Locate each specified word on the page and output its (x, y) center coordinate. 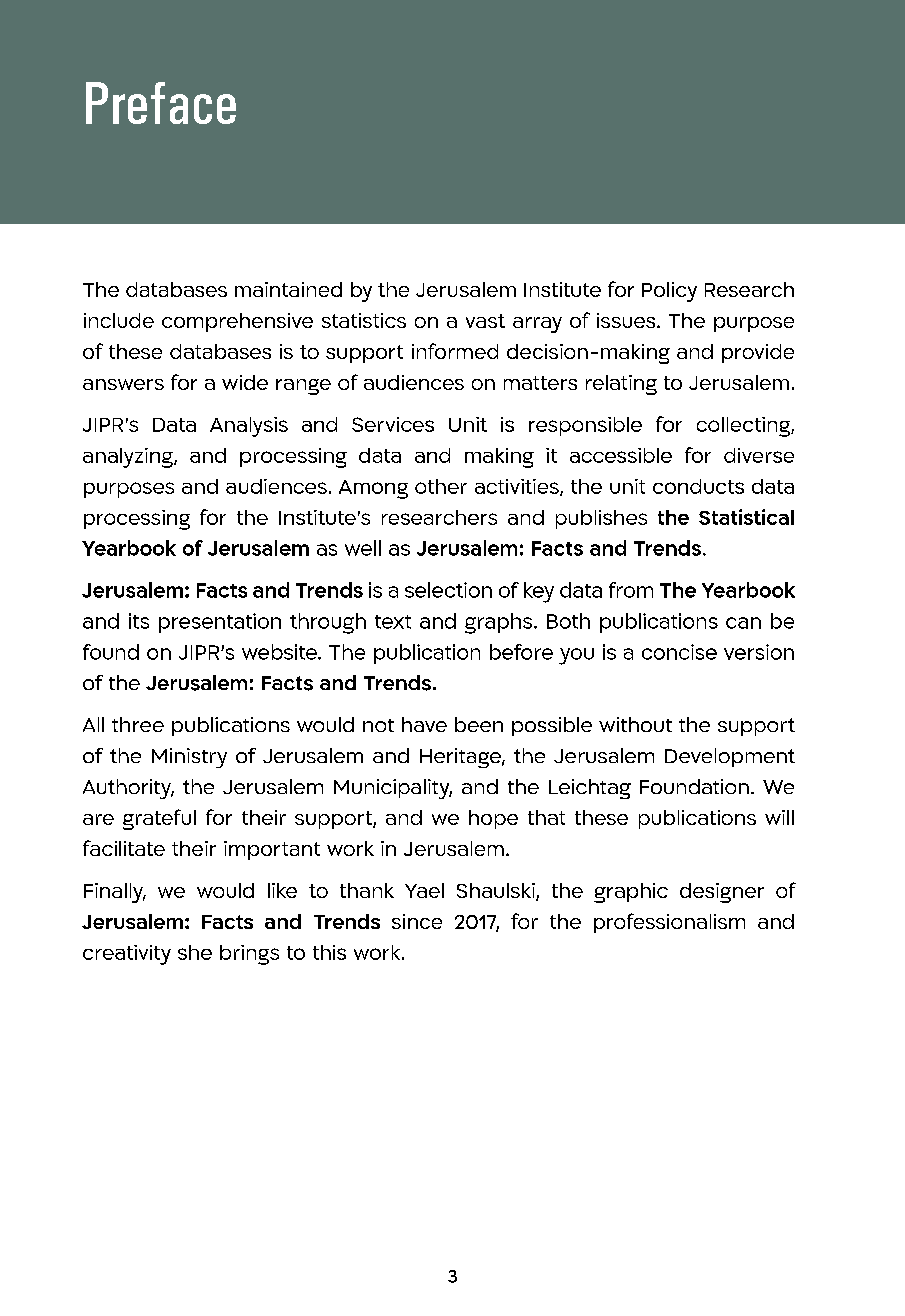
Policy (669, 292)
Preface (161, 103)
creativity (127, 955)
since (417, 921)
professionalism (669, 923)
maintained (288, 289)
